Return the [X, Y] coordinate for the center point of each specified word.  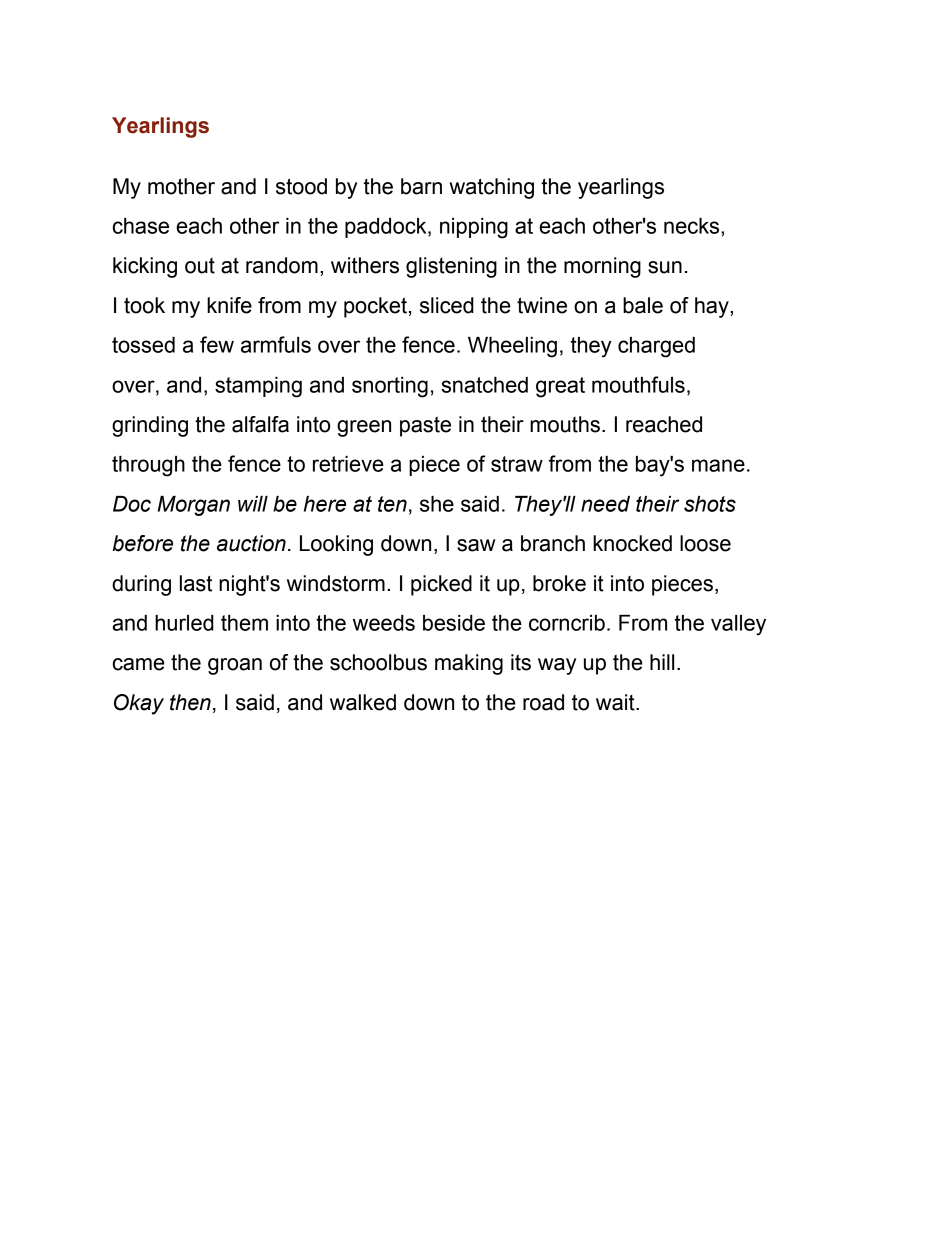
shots [710, 504]
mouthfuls [638, 384]
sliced [447, 305]
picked [441, 585]
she [437, 504]
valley [738, 625]
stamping [258, 387]
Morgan [193, 506]
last [196, 583]
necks [693, 226]
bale [643, 305]
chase [141, 226]
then [190, 702]
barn [421, 186]
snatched [484, 385]
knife [229, 305]
